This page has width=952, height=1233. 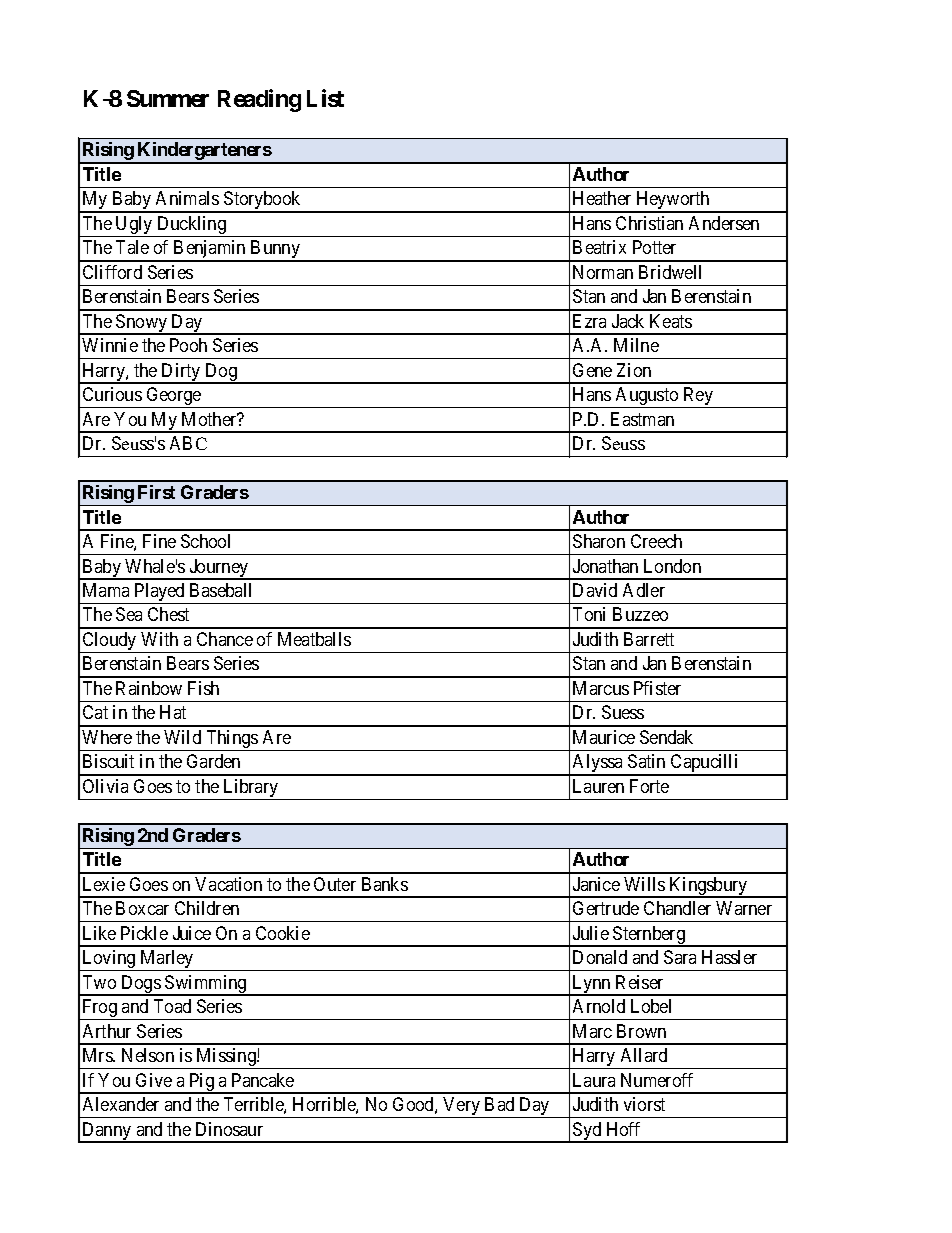 What do you see at coordinates (201, 1083) in the page?
I see `Pig` at bounding box center [201, 1083].
